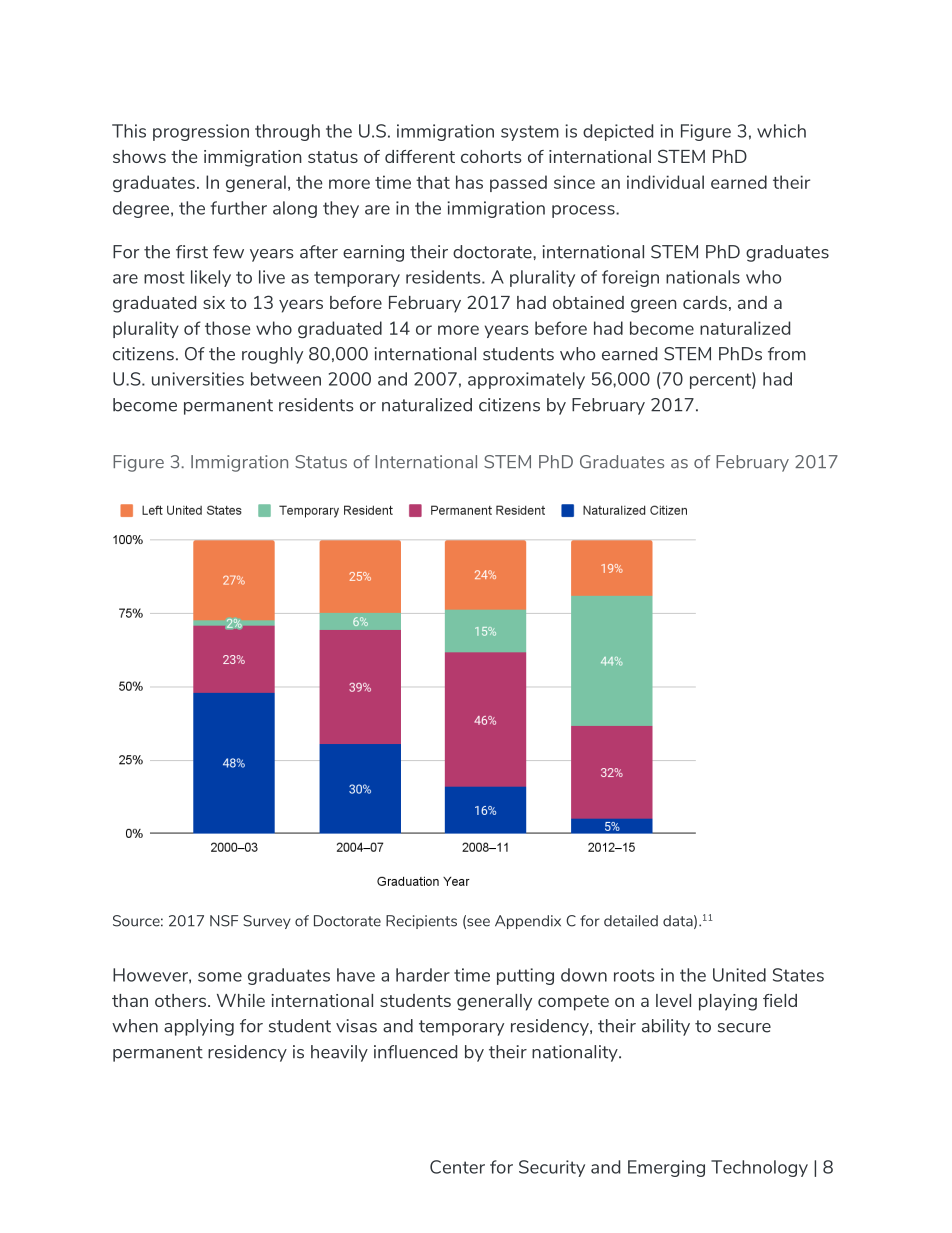 This screenshot has height=1233, width=952. I want to click on has, so click(469, 182).
